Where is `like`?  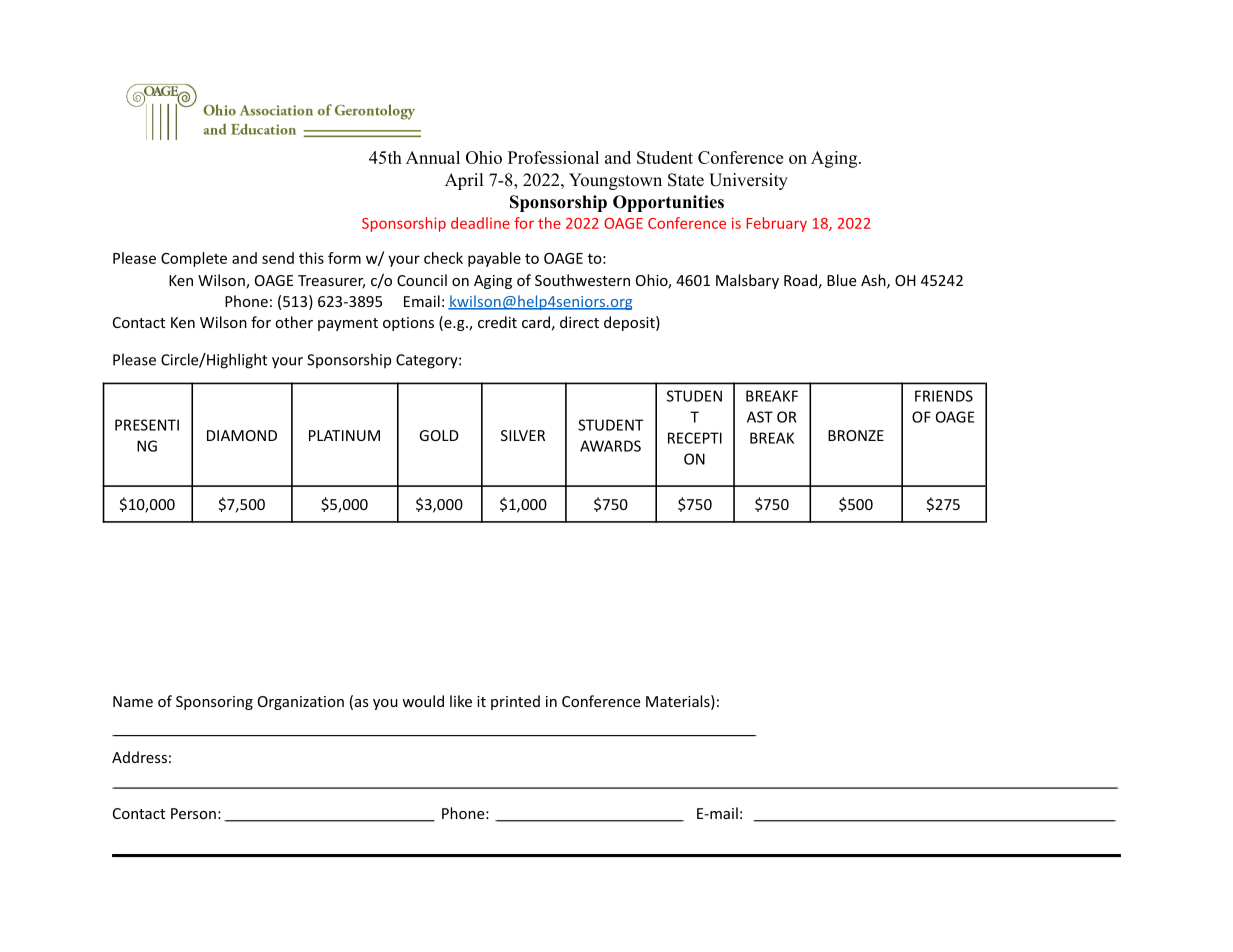
like is located at coordinates (461, 701).
